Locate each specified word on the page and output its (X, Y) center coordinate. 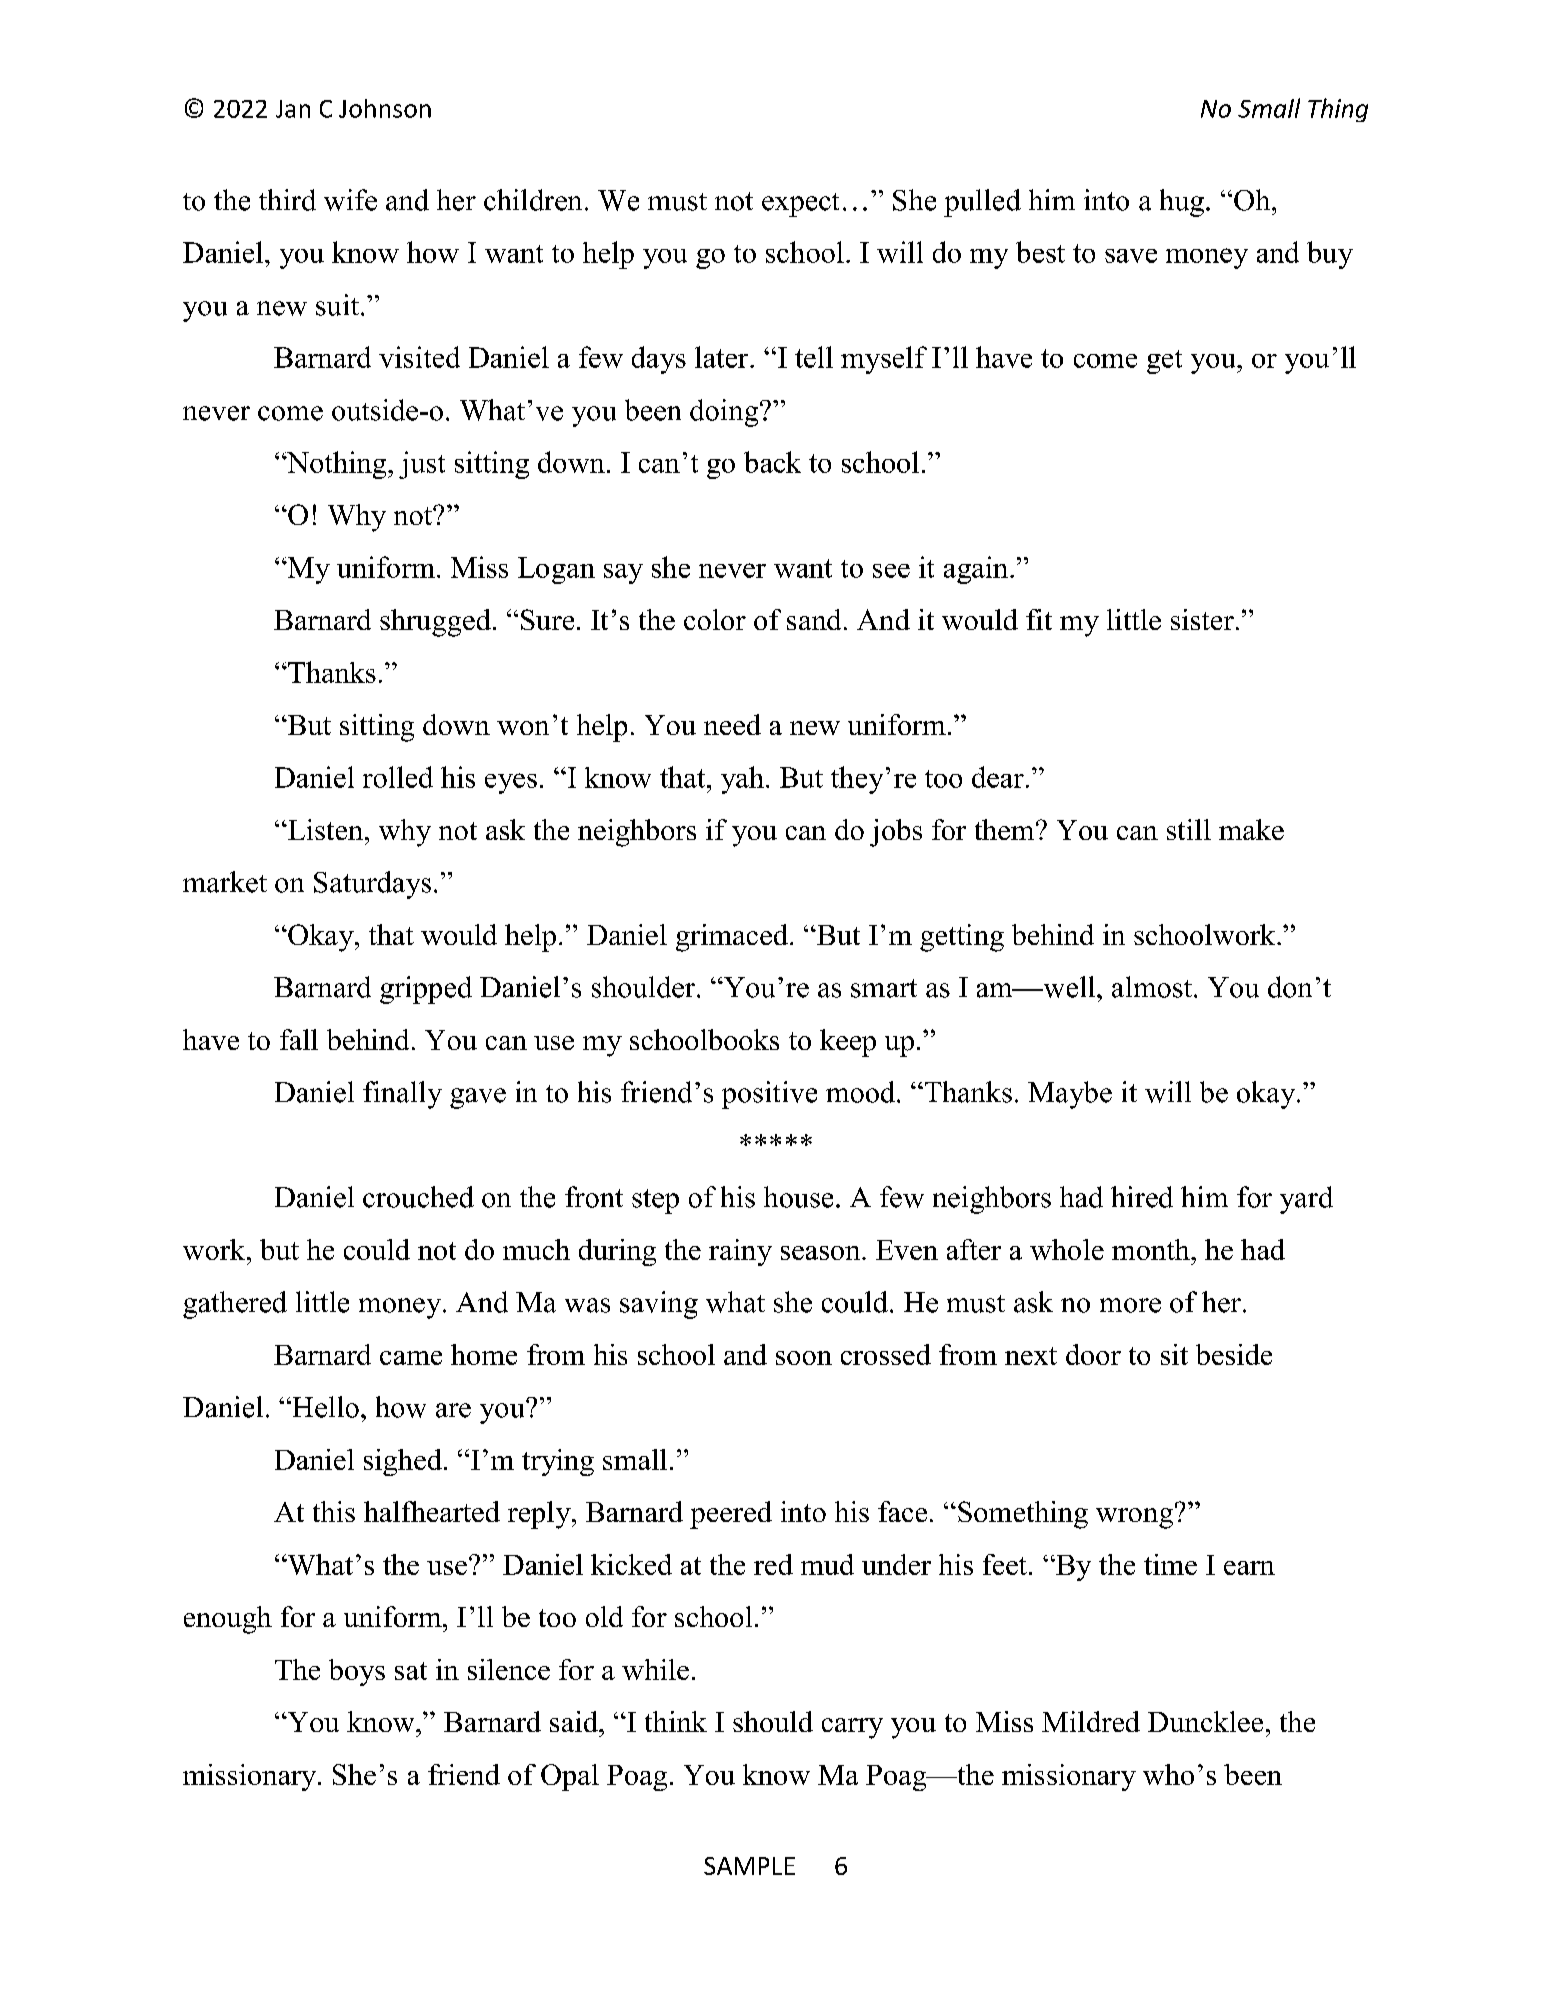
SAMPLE (749, 1866)
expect (800, 205)
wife (350, 200)
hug (1182, 203)
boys (357, 1672)
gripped (426, 990)
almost (1153, 987)
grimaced (732, 938)
